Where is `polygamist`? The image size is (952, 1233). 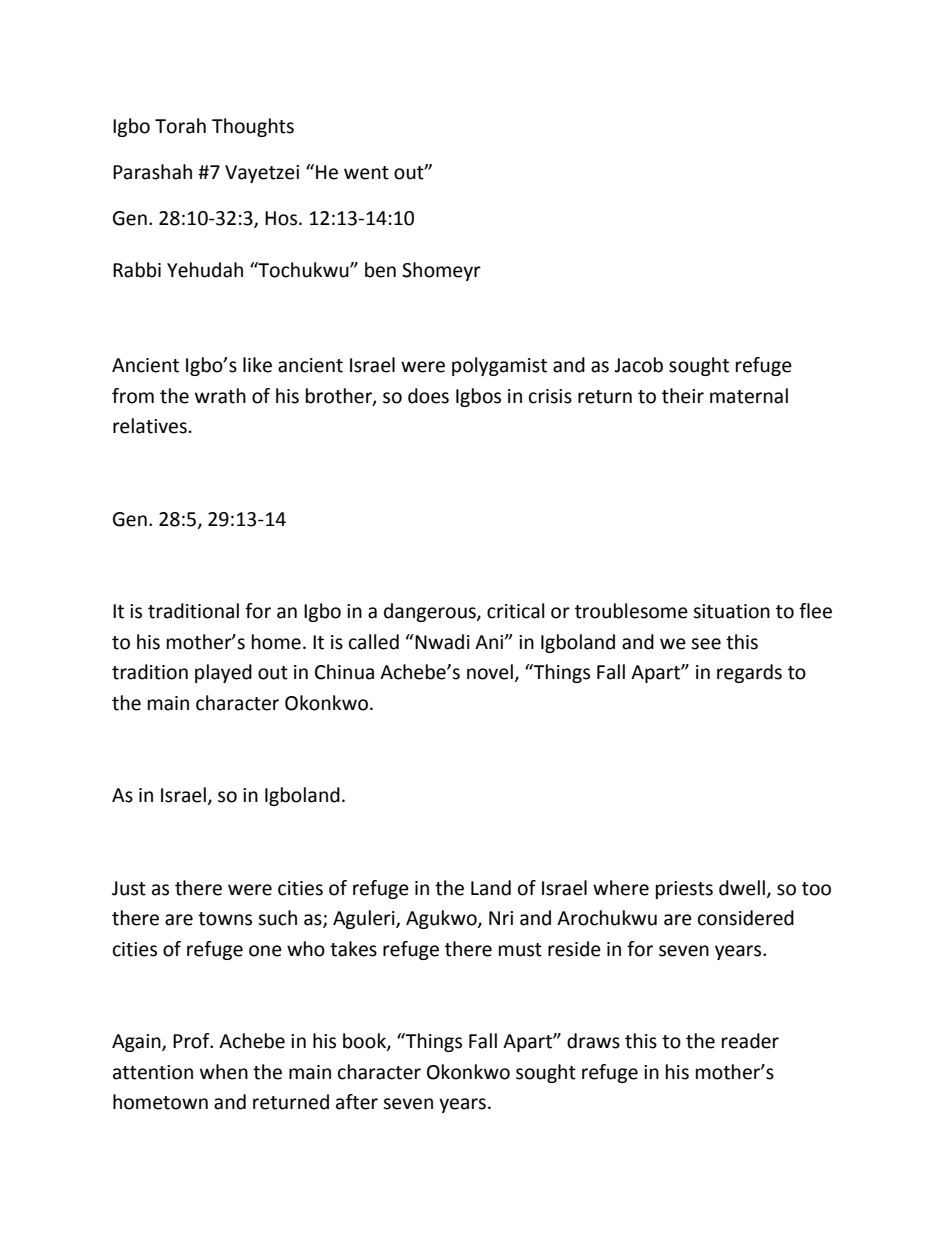
polygamist is located at coordinates (499, 366).
